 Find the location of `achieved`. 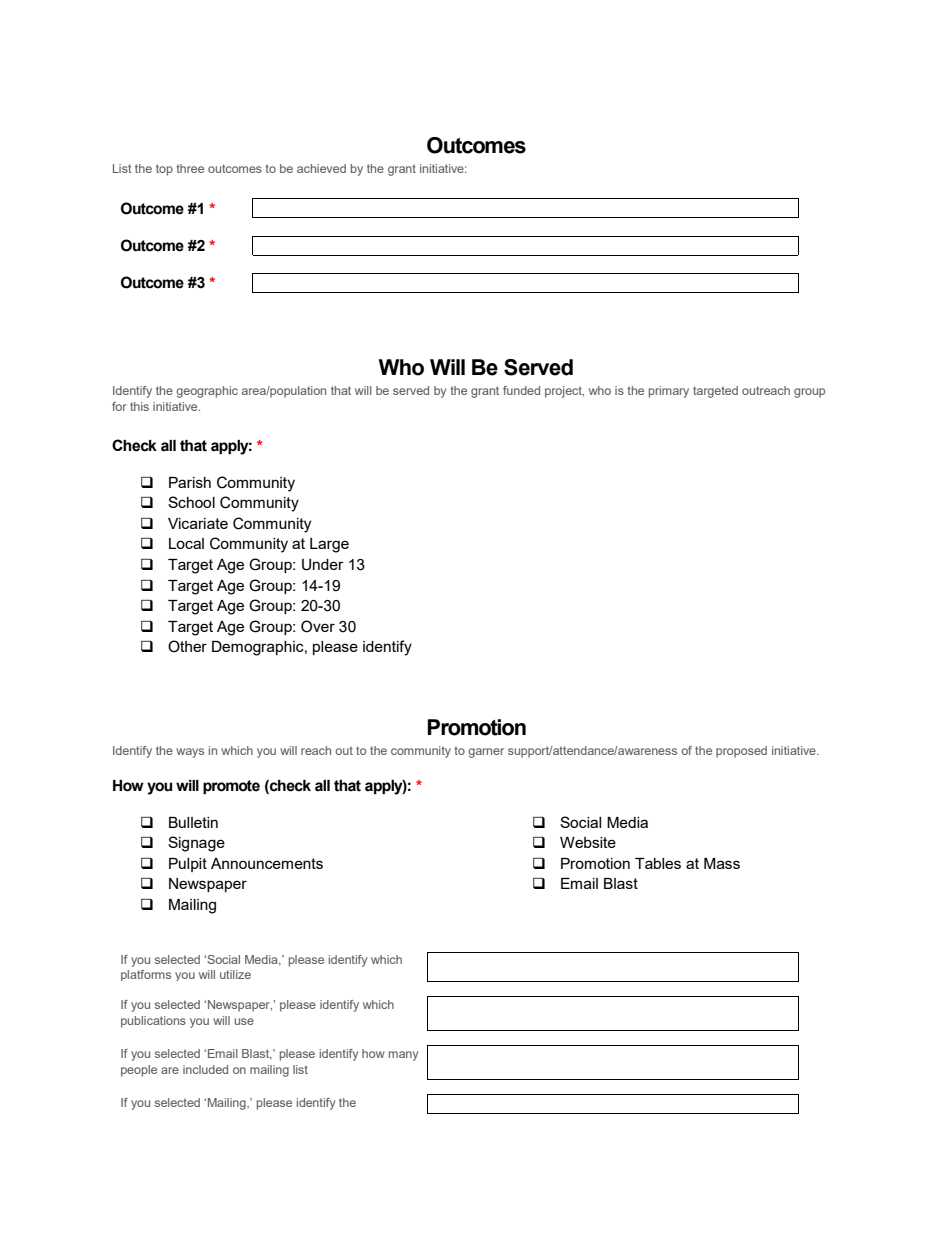

achieved is located at coordinates (321, 168).
